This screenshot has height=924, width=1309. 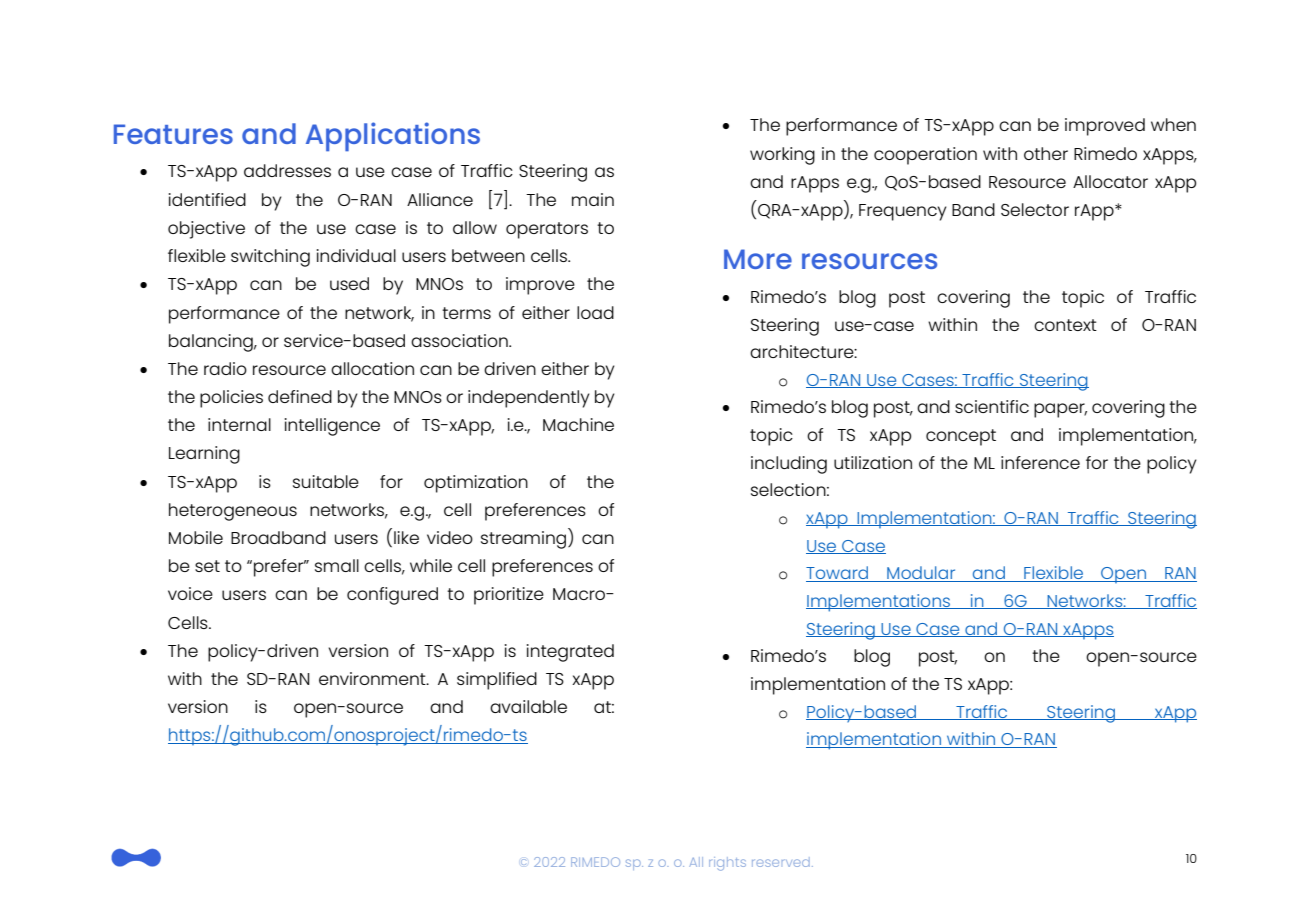 I want to click on working, so click(x=782, y=156).
